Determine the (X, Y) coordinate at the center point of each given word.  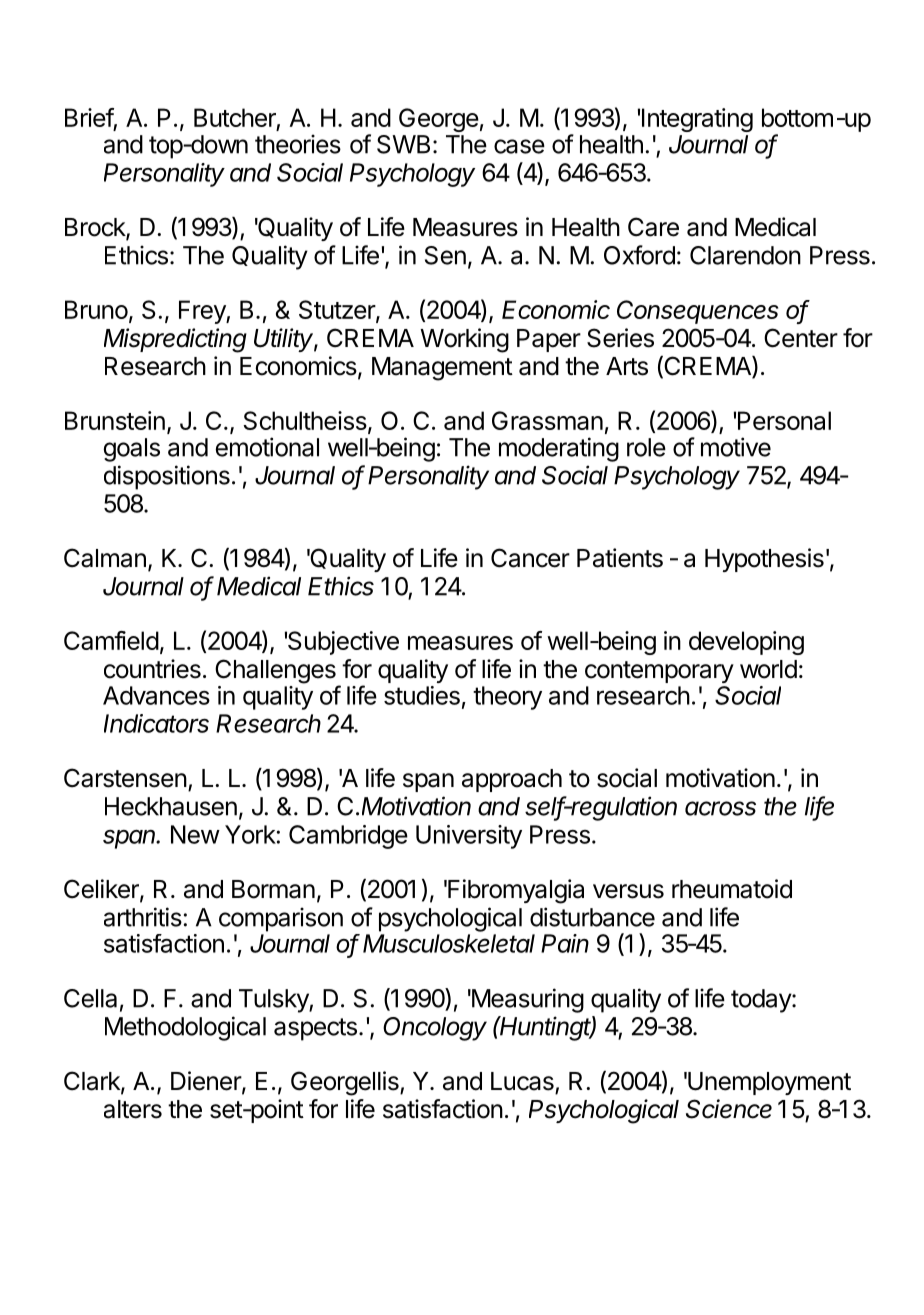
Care (653, 227)
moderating (559, 449)
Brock (96, 228)
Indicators (156, 723)
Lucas (522, 1081)
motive (736, 447)
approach (512, 780)
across (720, 808)
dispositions (167, 477)
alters (133, 1109)
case (519, 146)
